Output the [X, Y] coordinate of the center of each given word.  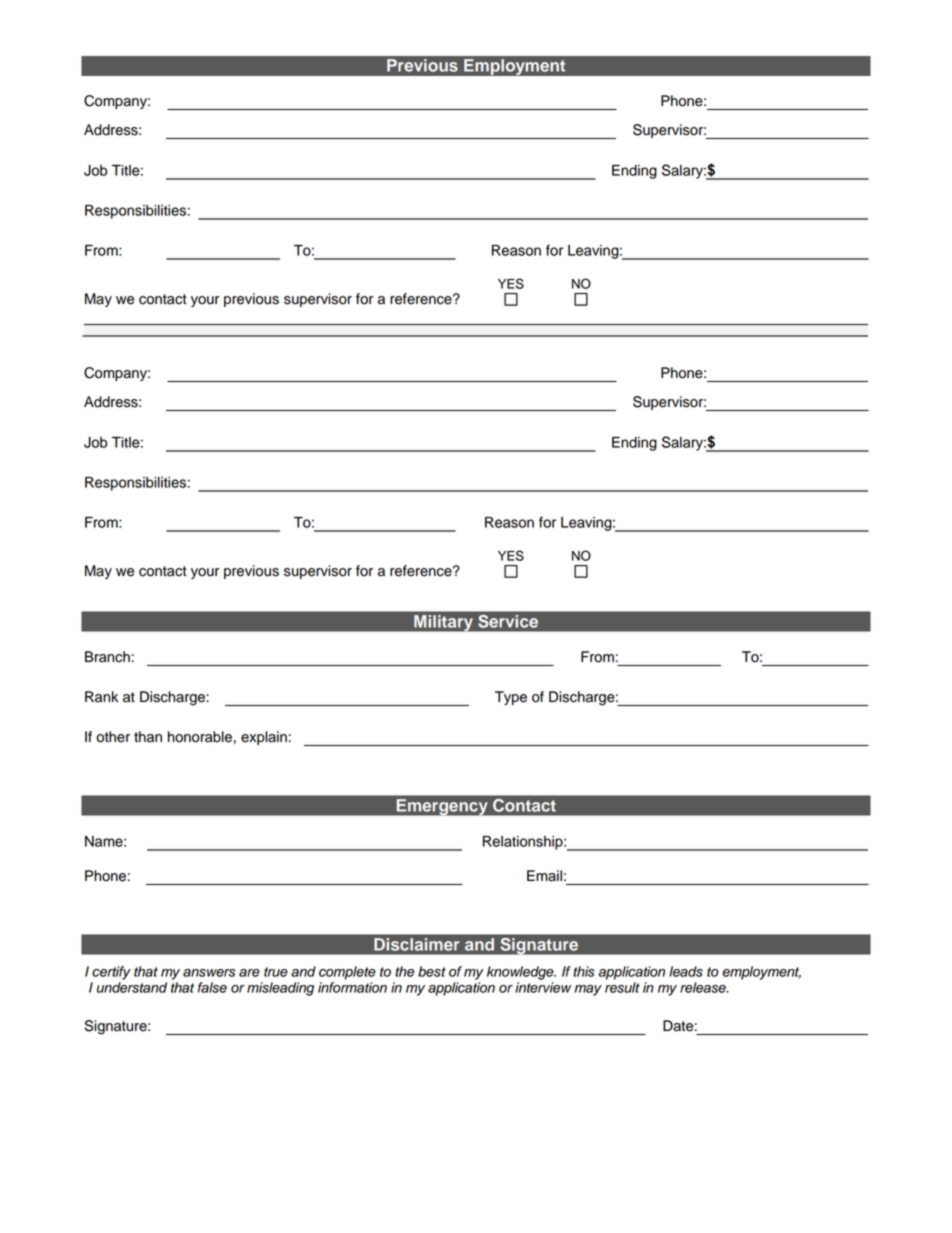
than [148, 737]
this [584, 971]
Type [511, 698]
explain [264, 738]
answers [209, 973]
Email [544, 876]
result [622, 987]
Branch [107, 657]
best [432, 971]
